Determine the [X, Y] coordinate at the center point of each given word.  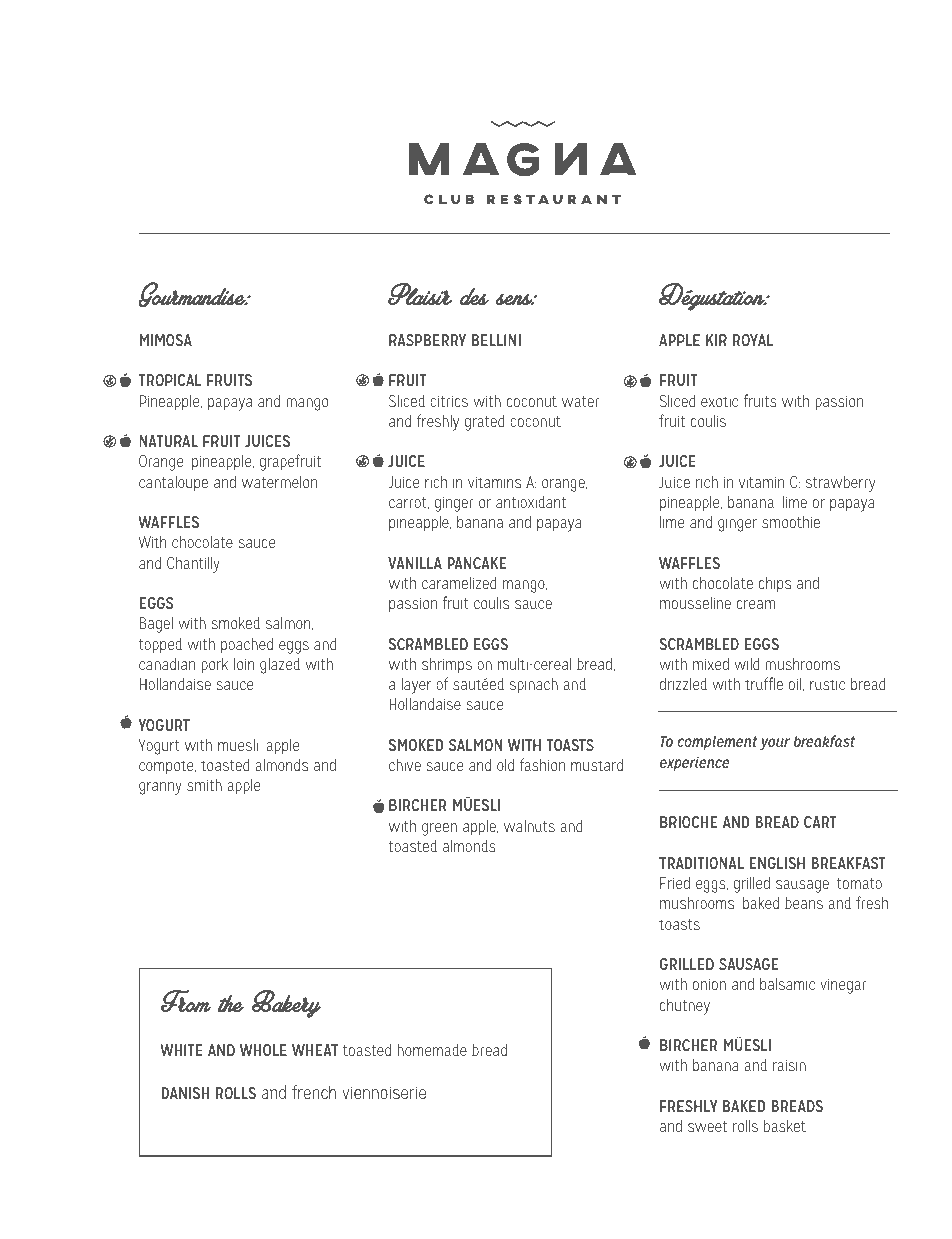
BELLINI [496, 340]
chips [775, 584]
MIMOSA [166, 340]
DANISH [185, 1093]
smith [204, 785]
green [439, 829]
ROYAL [753, 340]
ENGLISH [777, 863]
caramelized [459, 582]
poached [247, 645]
